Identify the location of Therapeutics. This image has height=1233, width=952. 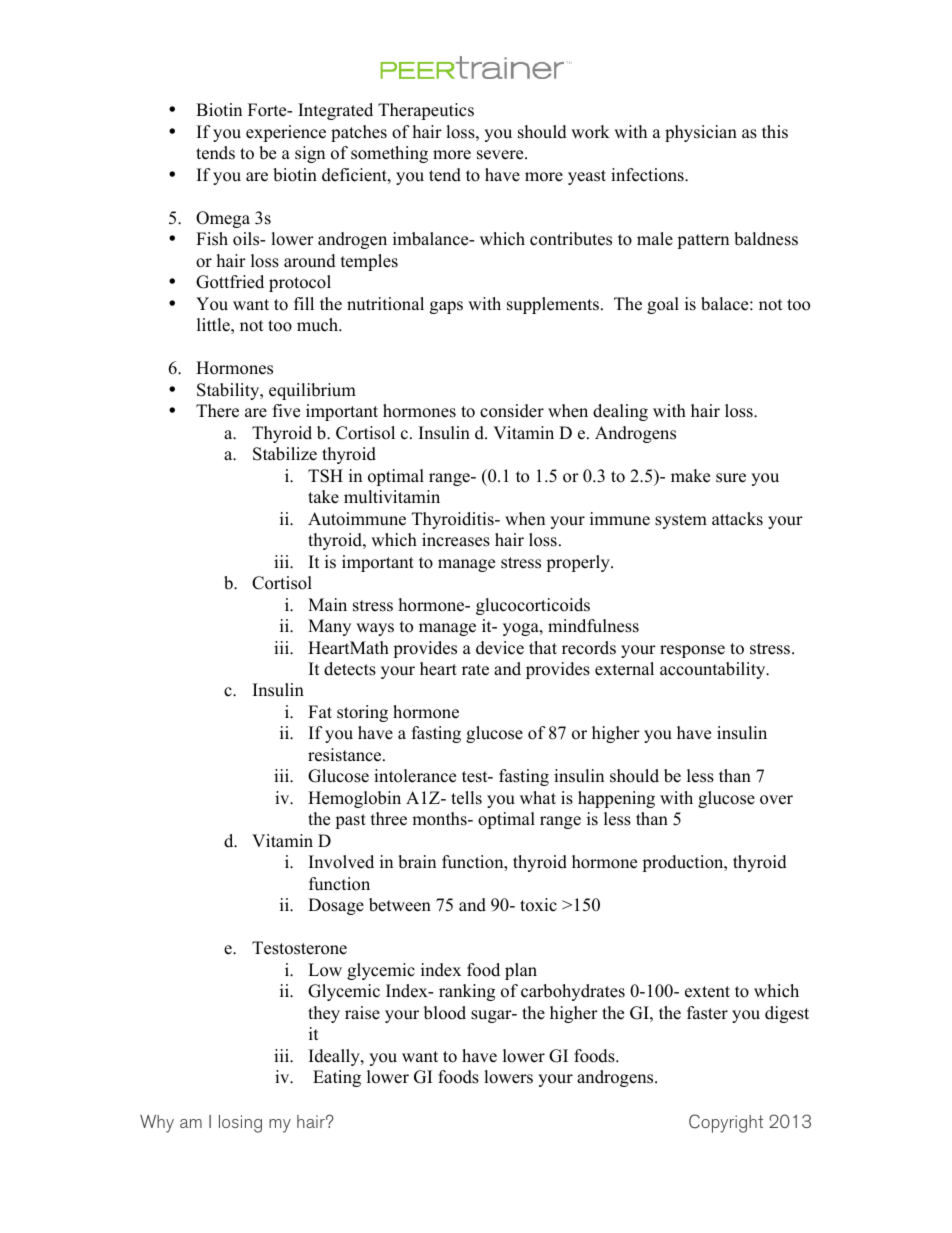
(426, 111).
